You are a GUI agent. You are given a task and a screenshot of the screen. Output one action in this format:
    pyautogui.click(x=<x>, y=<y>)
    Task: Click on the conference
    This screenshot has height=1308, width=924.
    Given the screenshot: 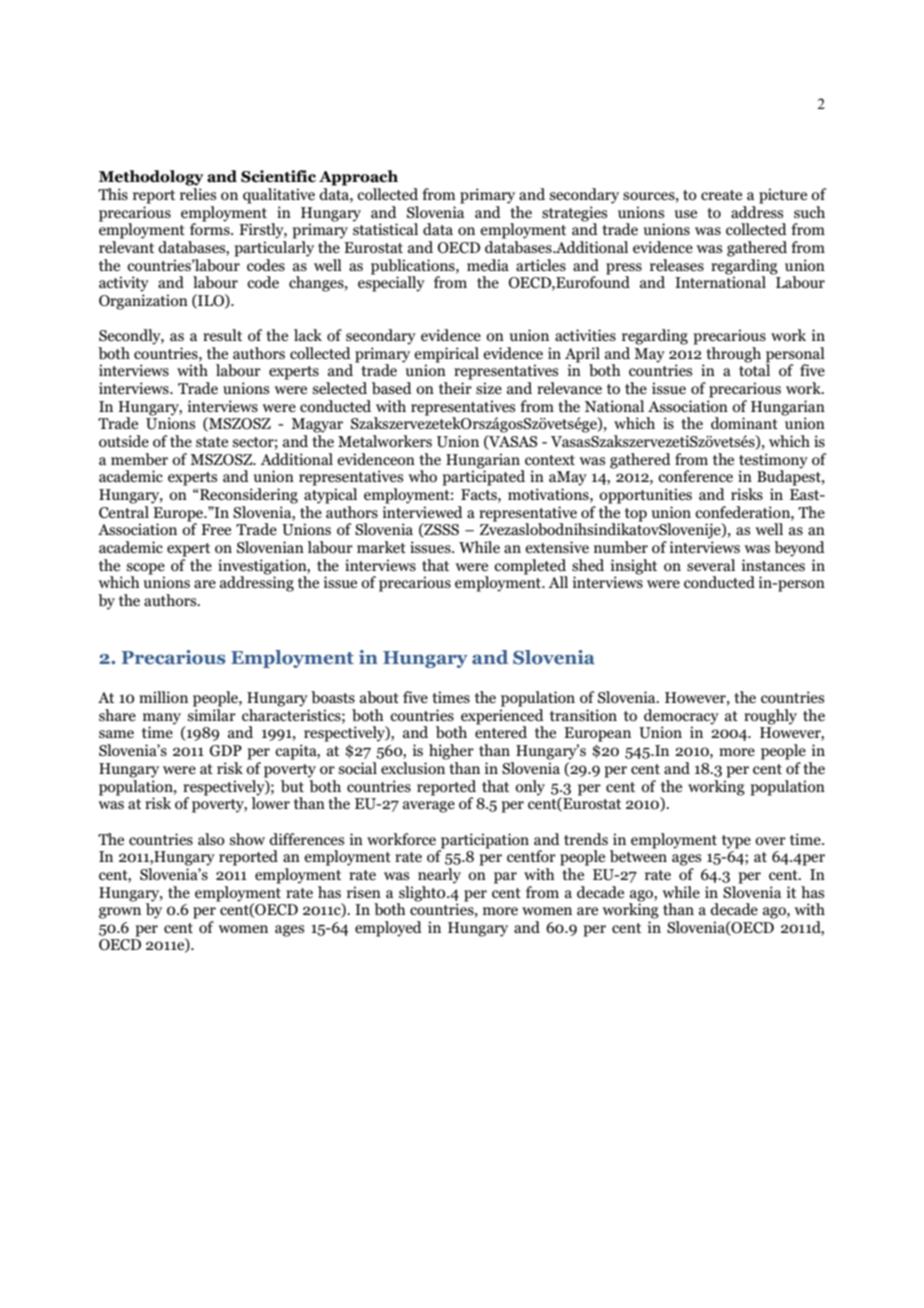 What is the action you would take?
    pyautogui.click(x=695, y=476)
